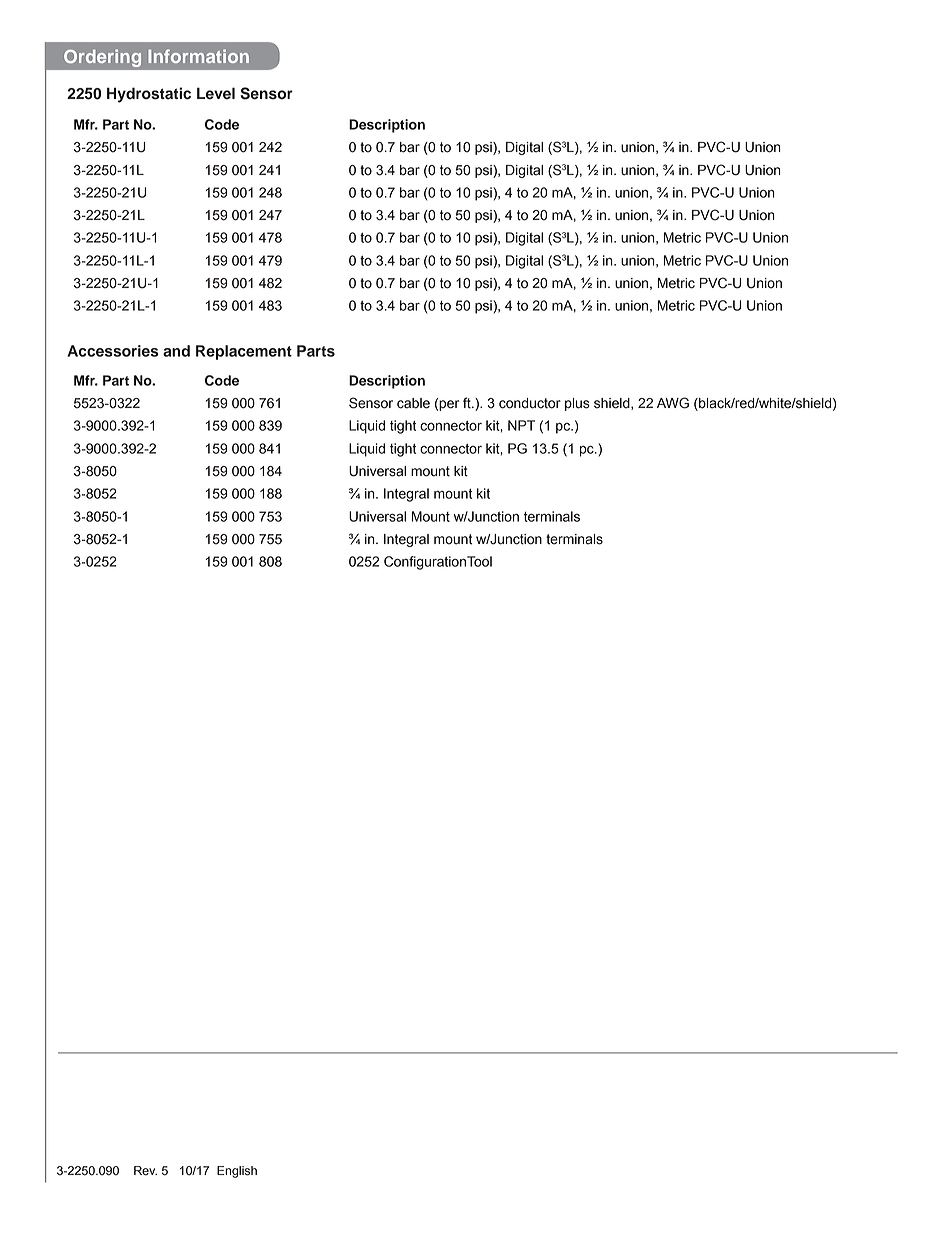 Image resolution: width=952 pixels, height=1233 pixels. I want to click on Accessories, so click(113, 351).
